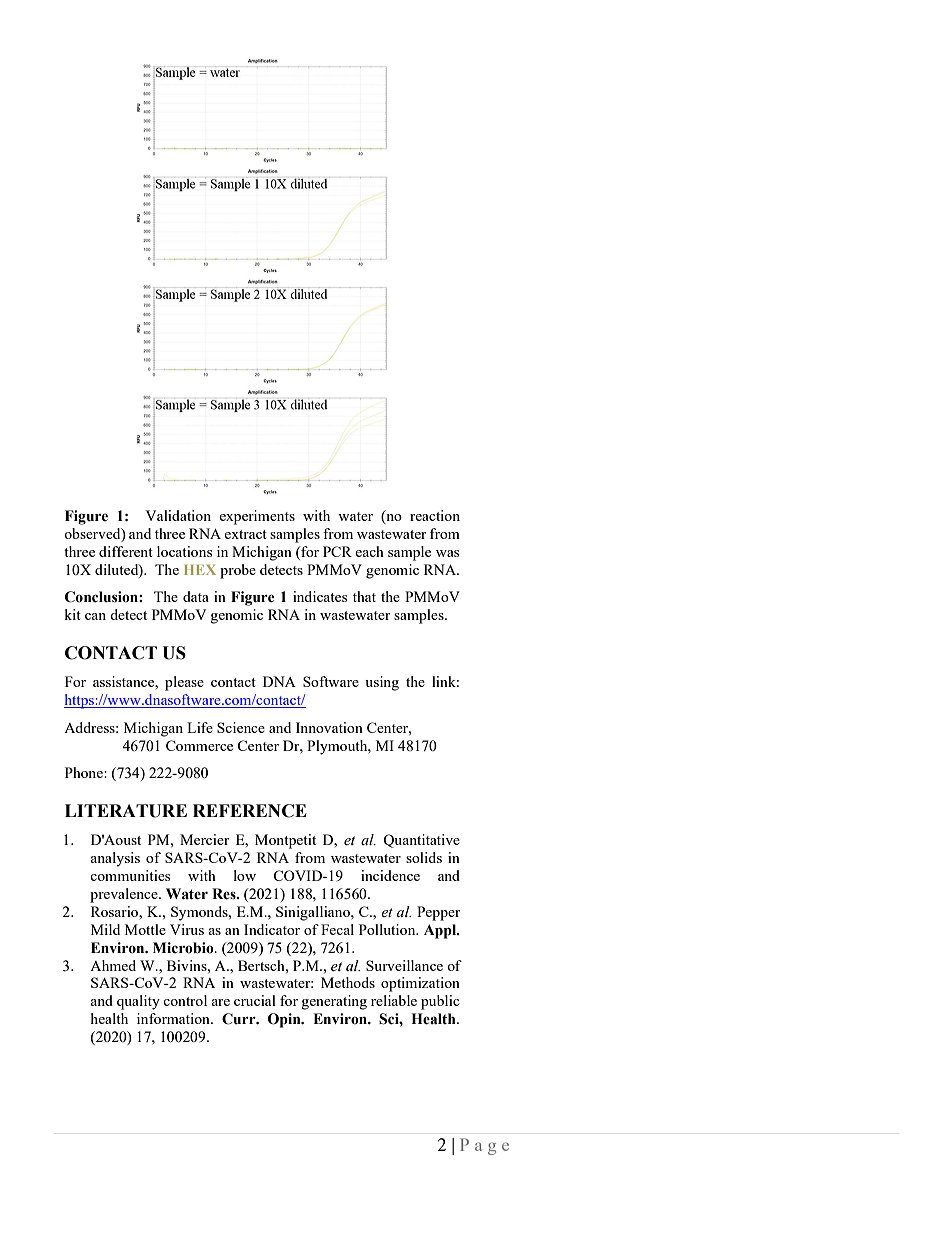  I want to click on each, so click(369, 551).
